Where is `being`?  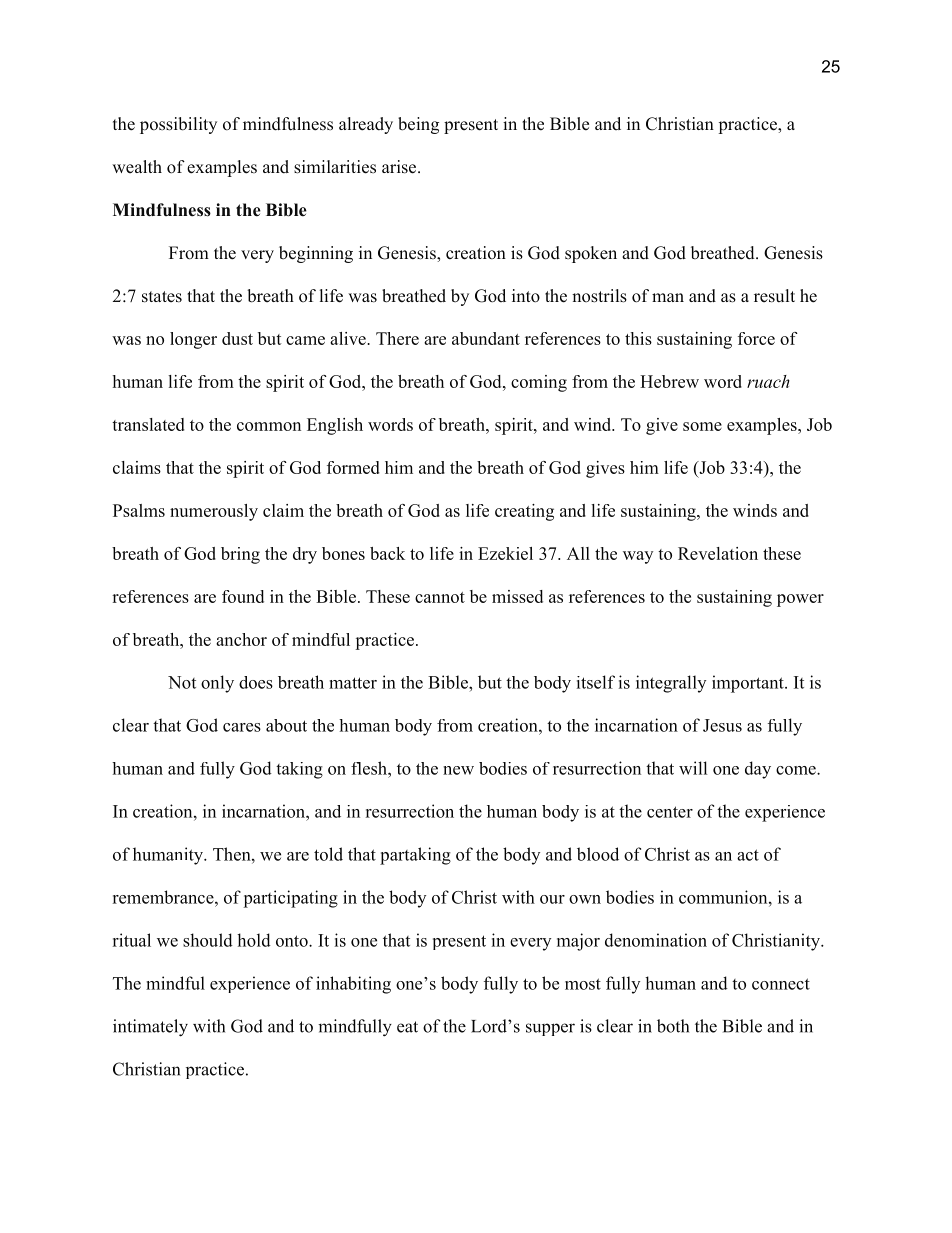
being is located at coordinates (418, 125).
